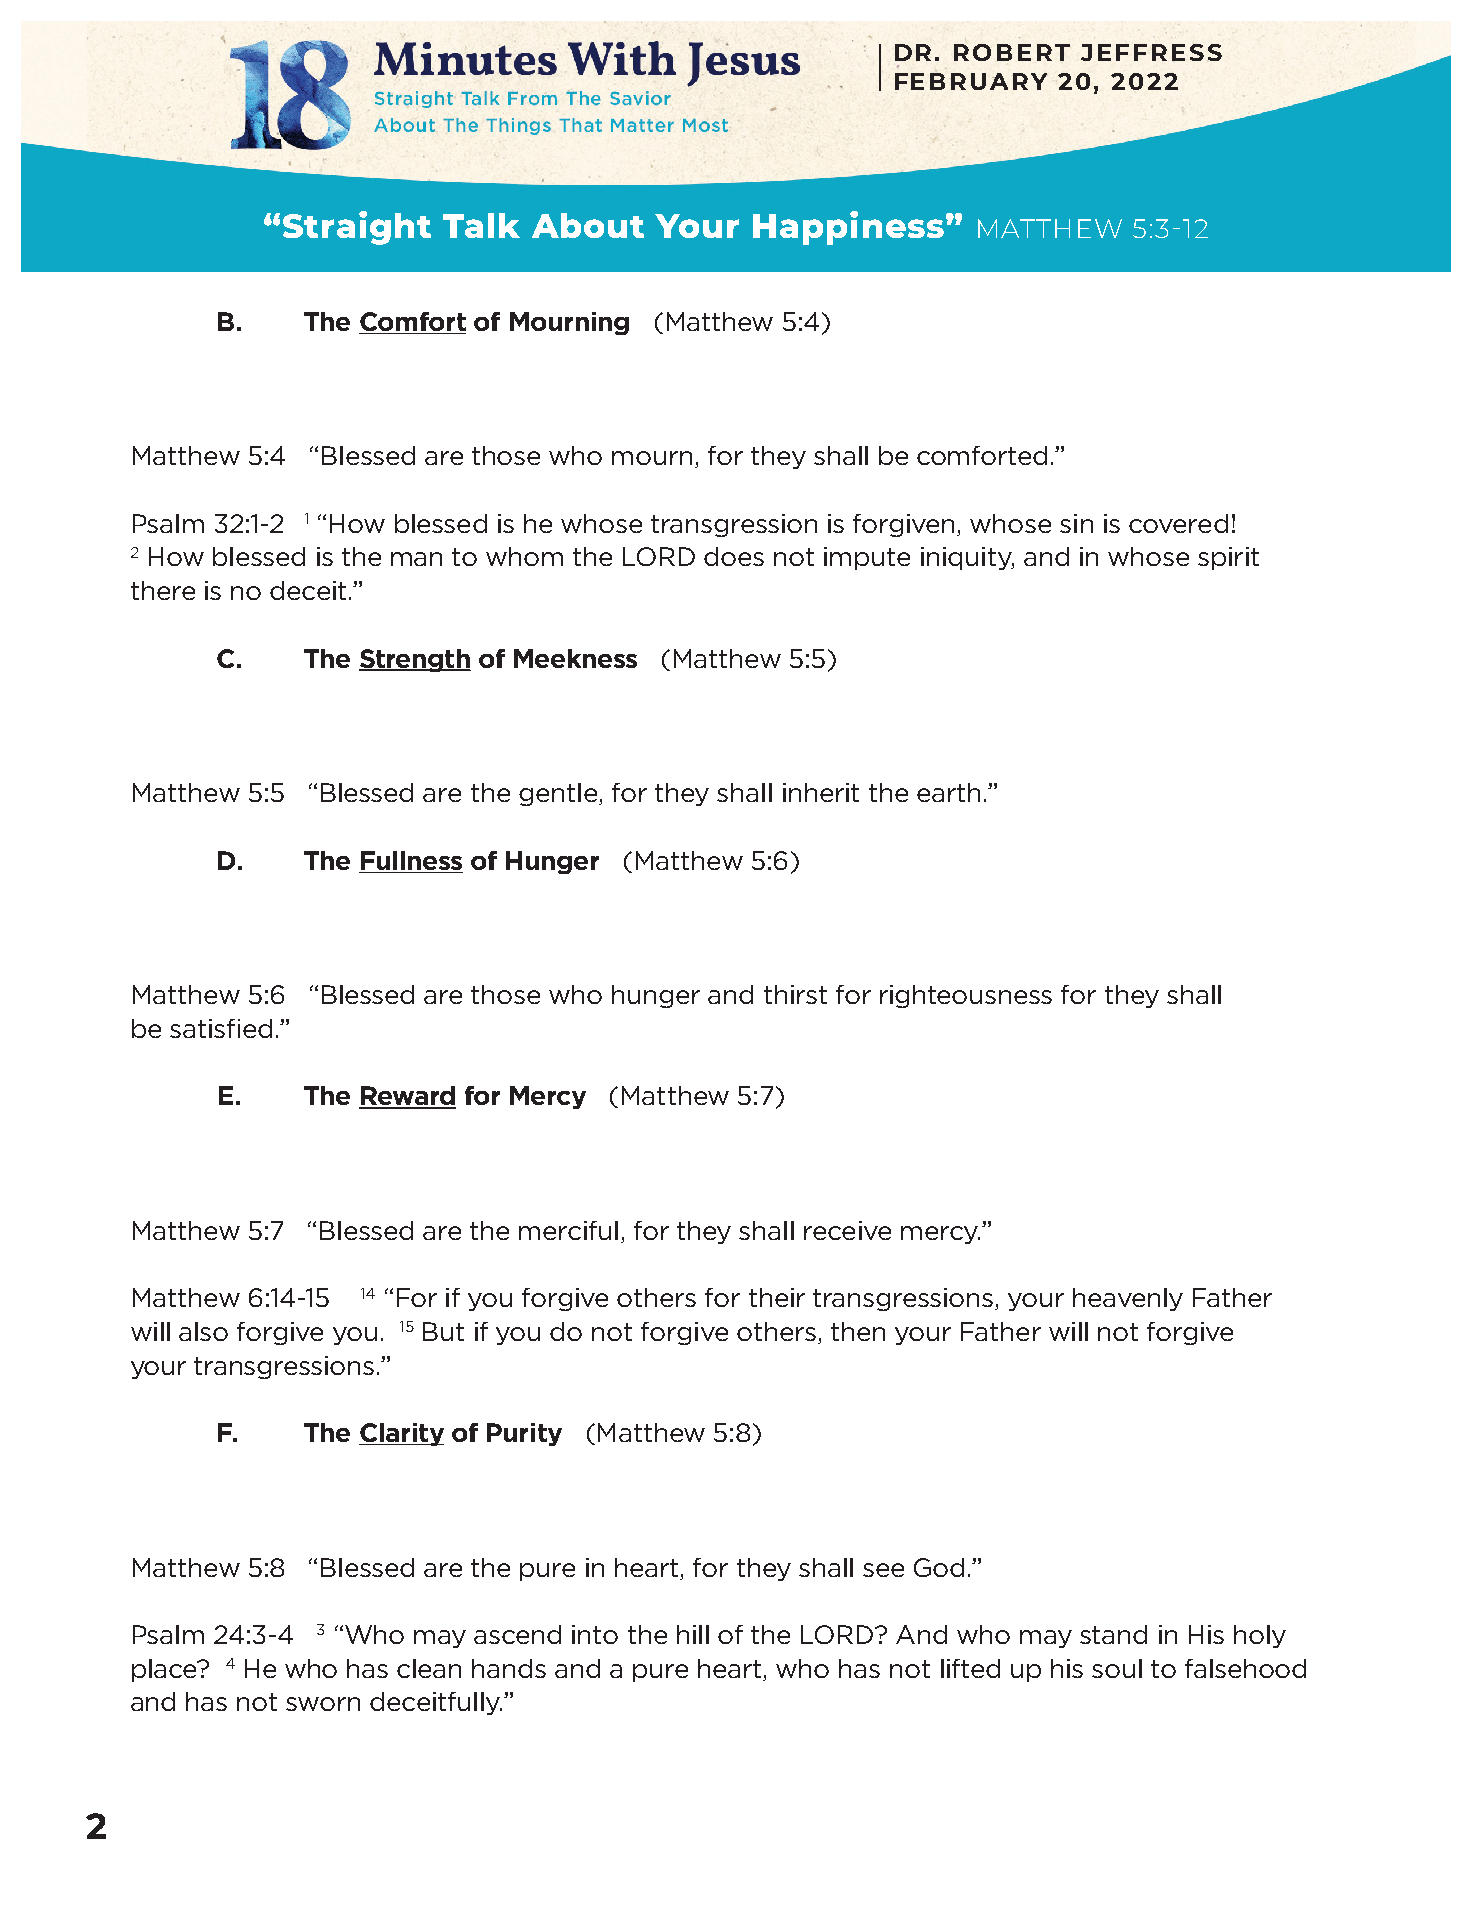 Image resolution: width=1472 pixels, height=1905 pixels. I want to click on hill, so click(693, 1634).
